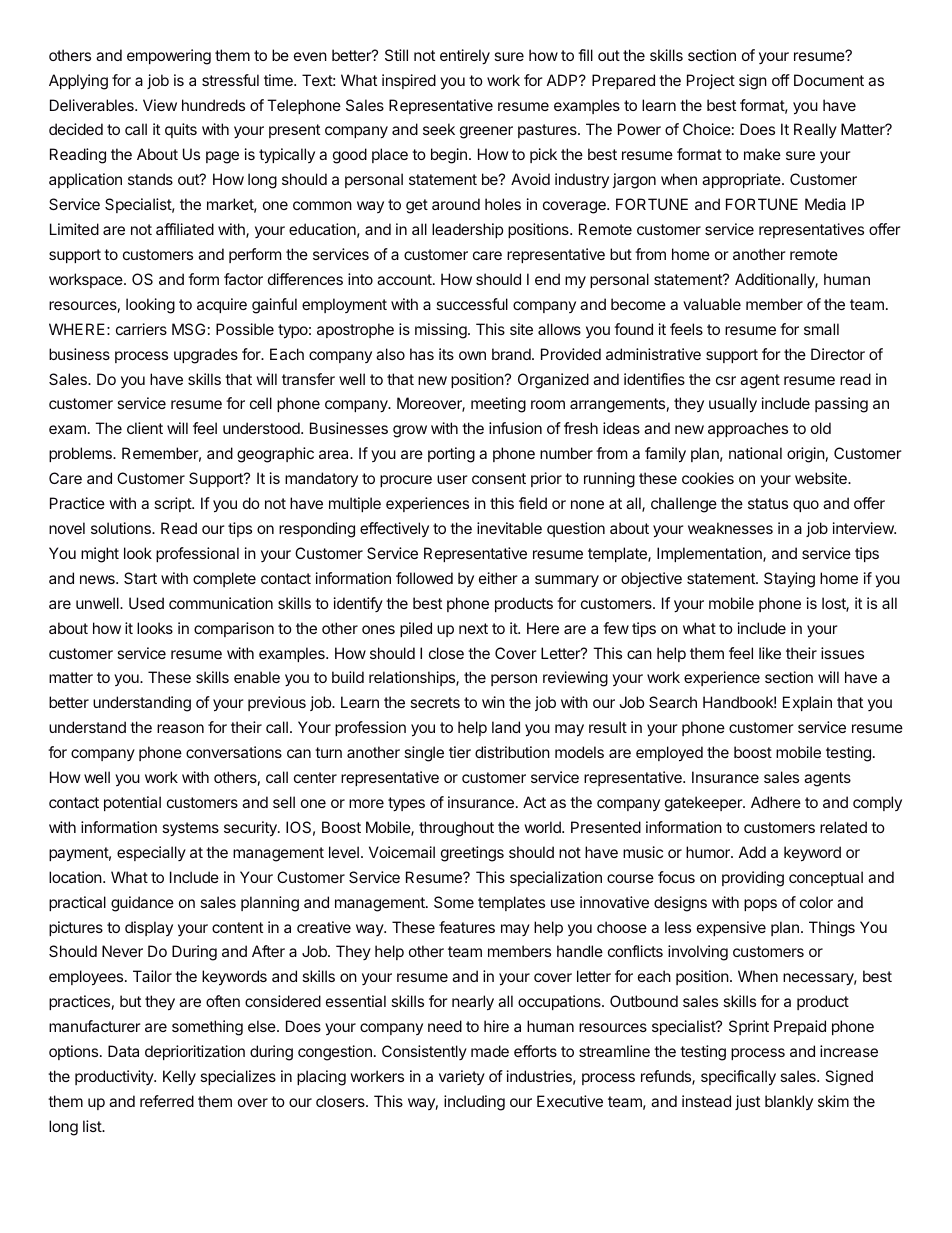  I want to click on small, so click(821, 329).
